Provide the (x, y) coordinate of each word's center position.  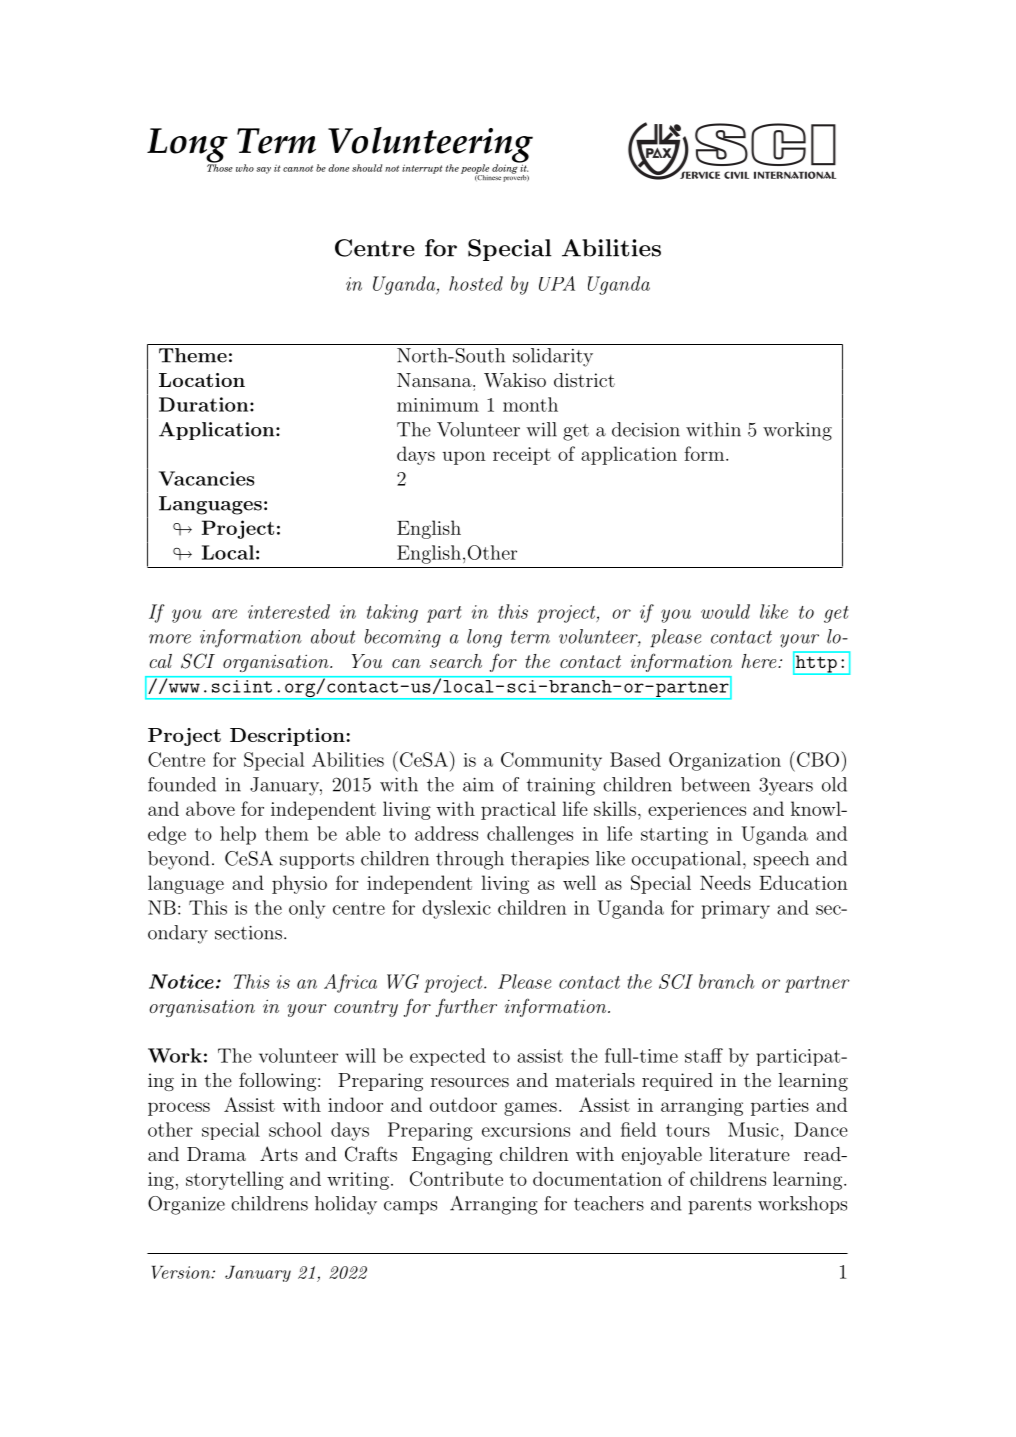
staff (704, 1055)
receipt (522, 456)
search (456, 661)
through (470, 860)
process (179, 1109)
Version (182, 1272)
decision (646, 429)
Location (202, 380)
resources (470, 1082)
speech (781, 860)
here (760, 661)
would (725, 611)
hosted (476, 283)
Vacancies (207, 478)
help (238, 835)
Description (287, 737)
